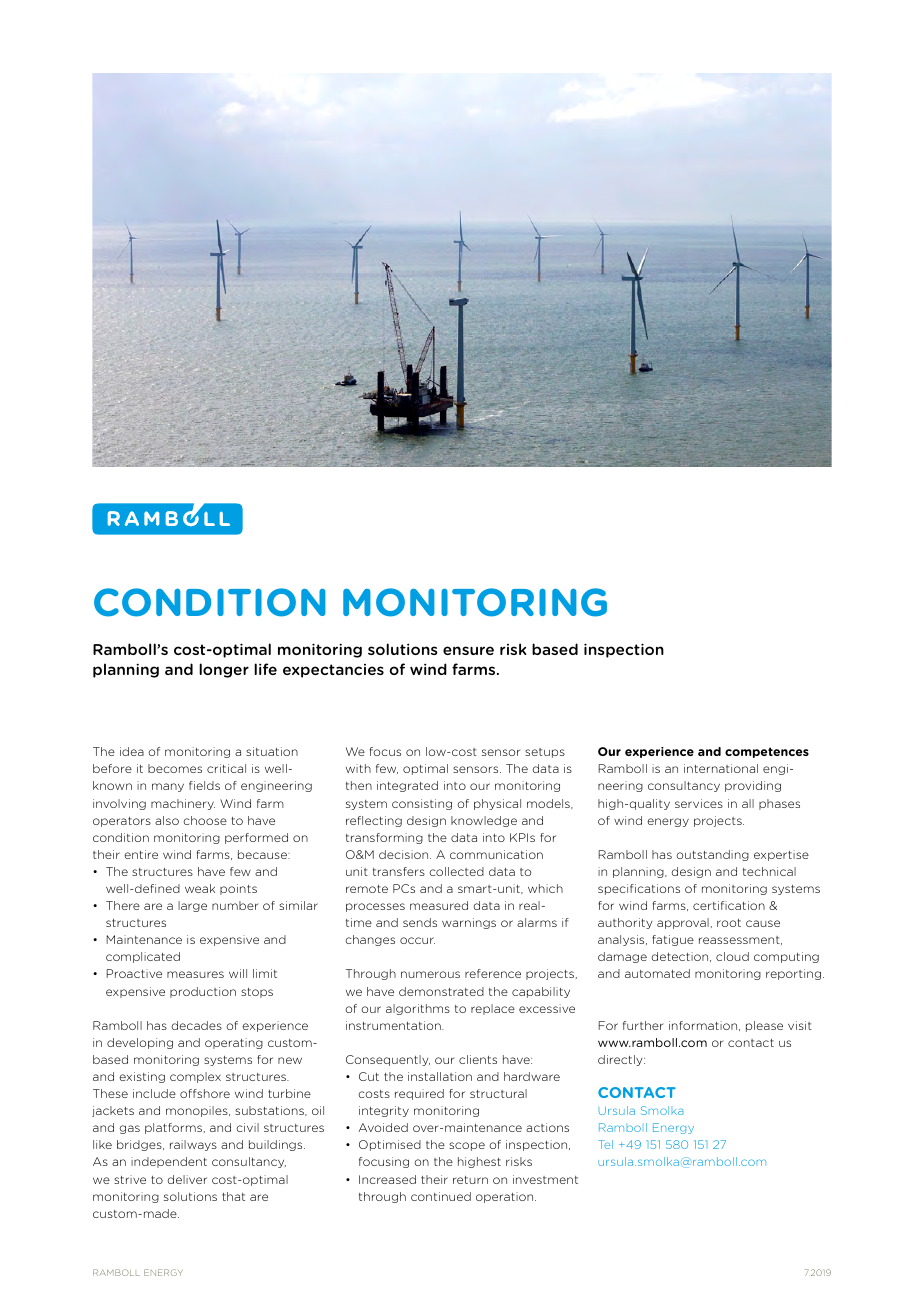 The height and width of the screenshot is (1308, 924). What do you see at coordinates (200, 888) in the screenshot?
I see `weak` at bounding box center [200, 888].
